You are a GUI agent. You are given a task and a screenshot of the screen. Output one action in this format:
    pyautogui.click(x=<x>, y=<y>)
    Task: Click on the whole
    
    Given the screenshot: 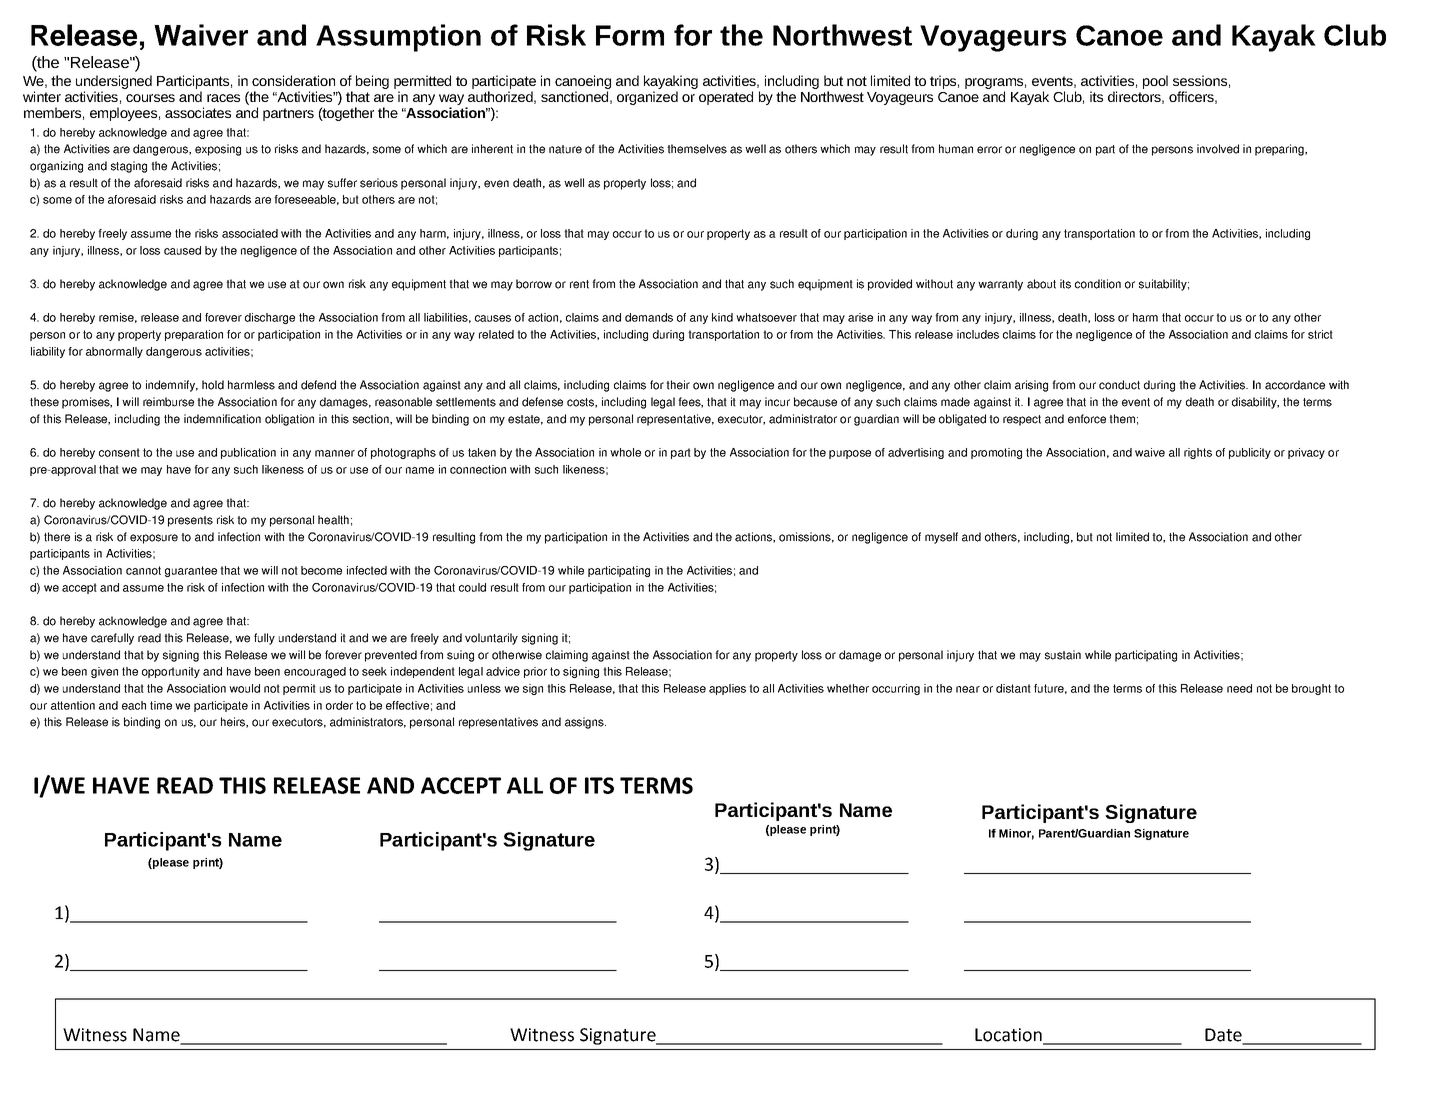 What is the action you would take?
    pyautogui.click(x=625, y=452)
